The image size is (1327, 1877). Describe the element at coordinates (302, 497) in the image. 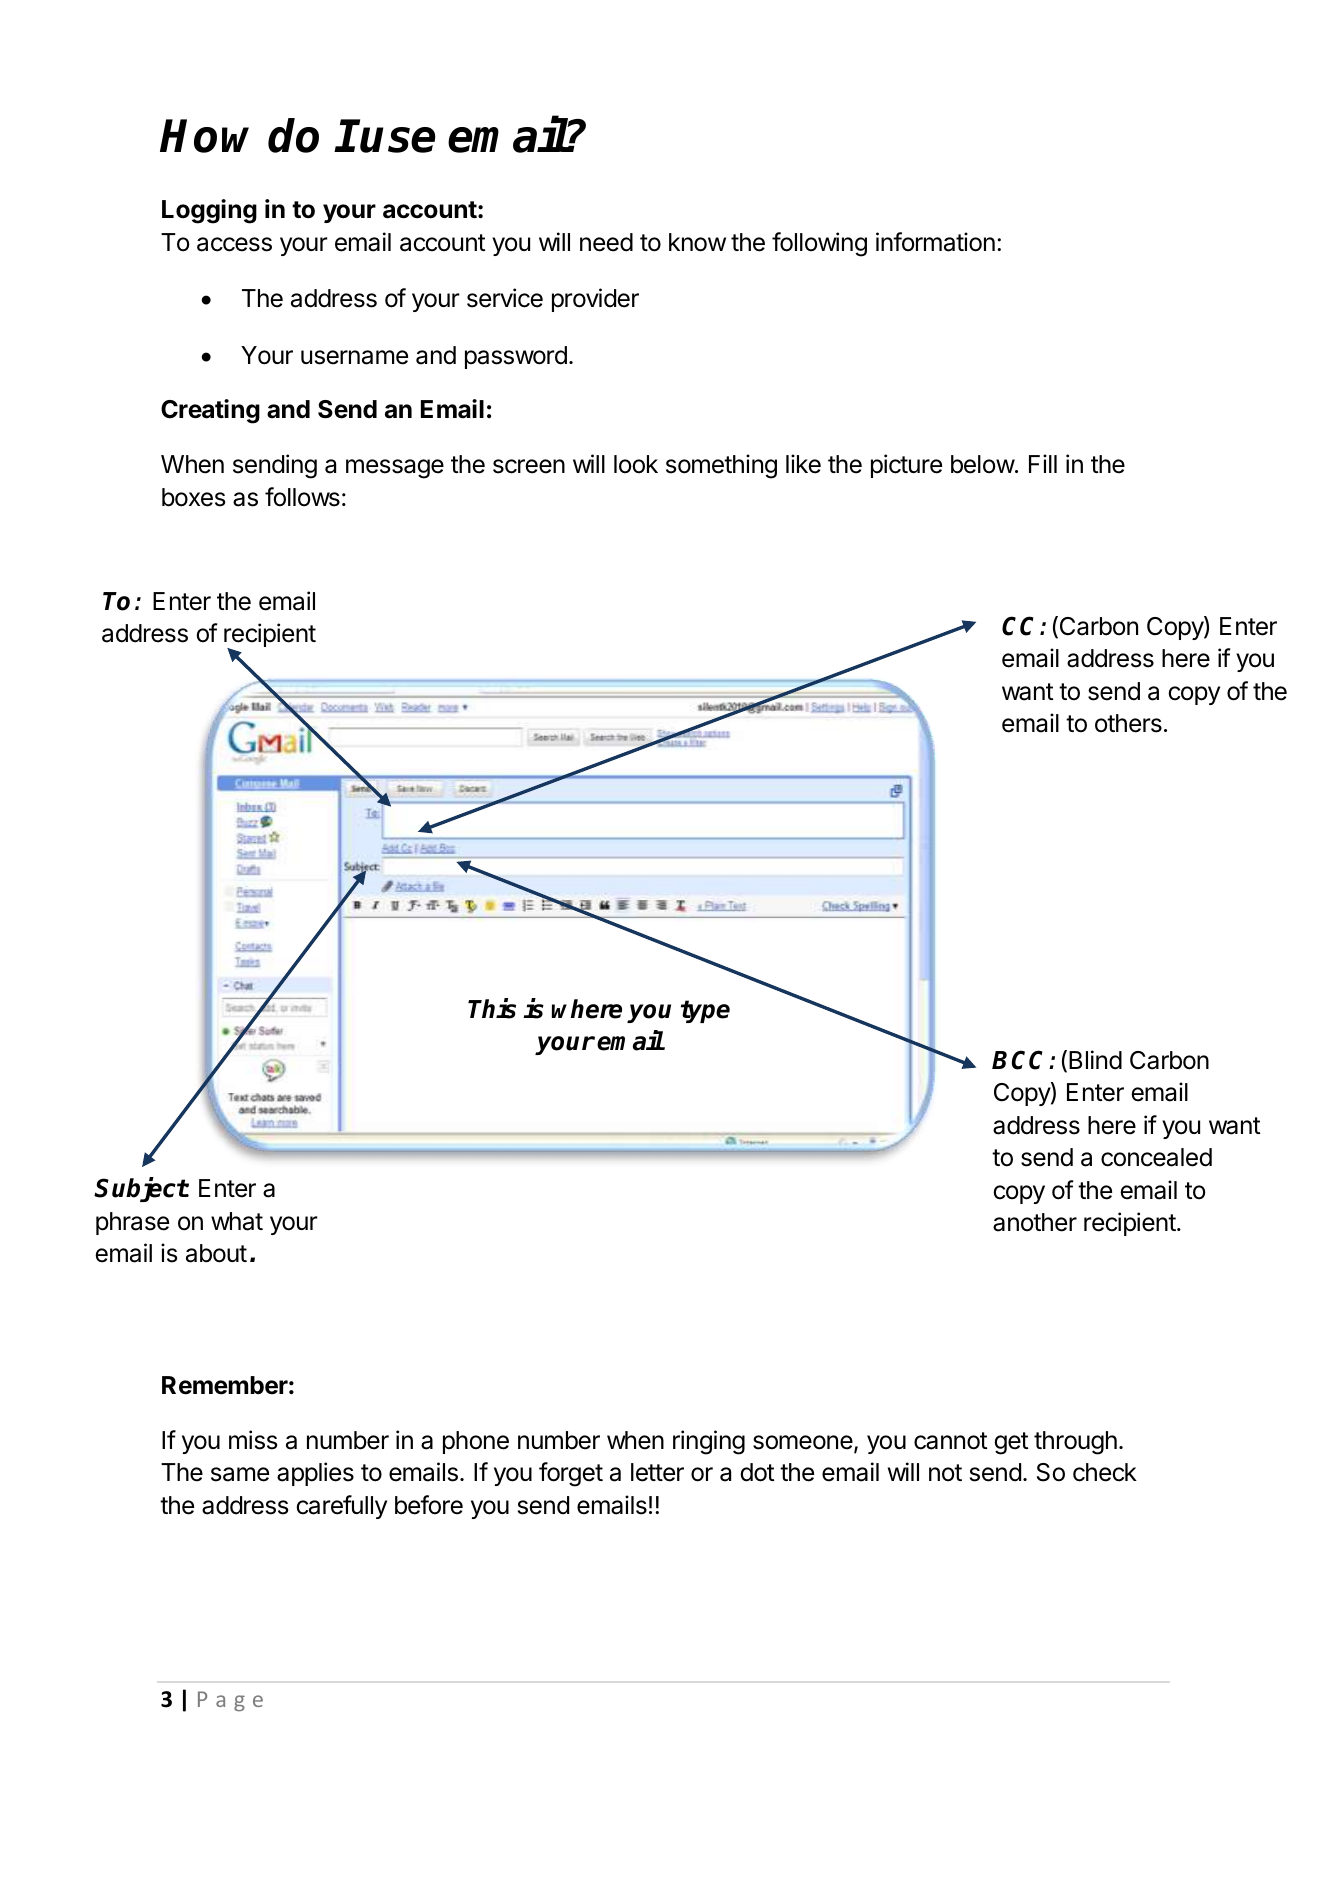

I see `follows` at that location.
